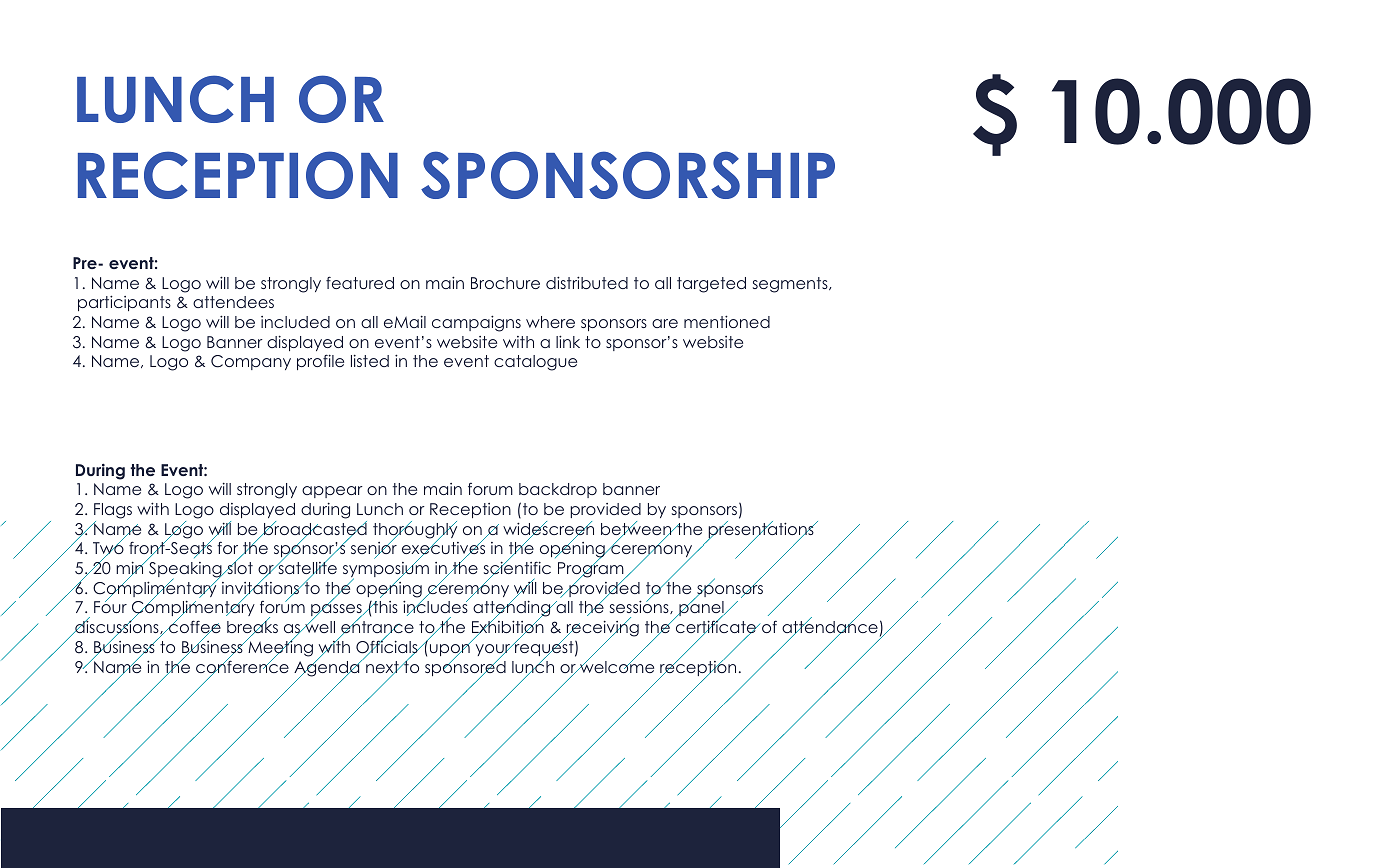 The image size is (1396, 868). I want to click on between, so click(637, 529).
